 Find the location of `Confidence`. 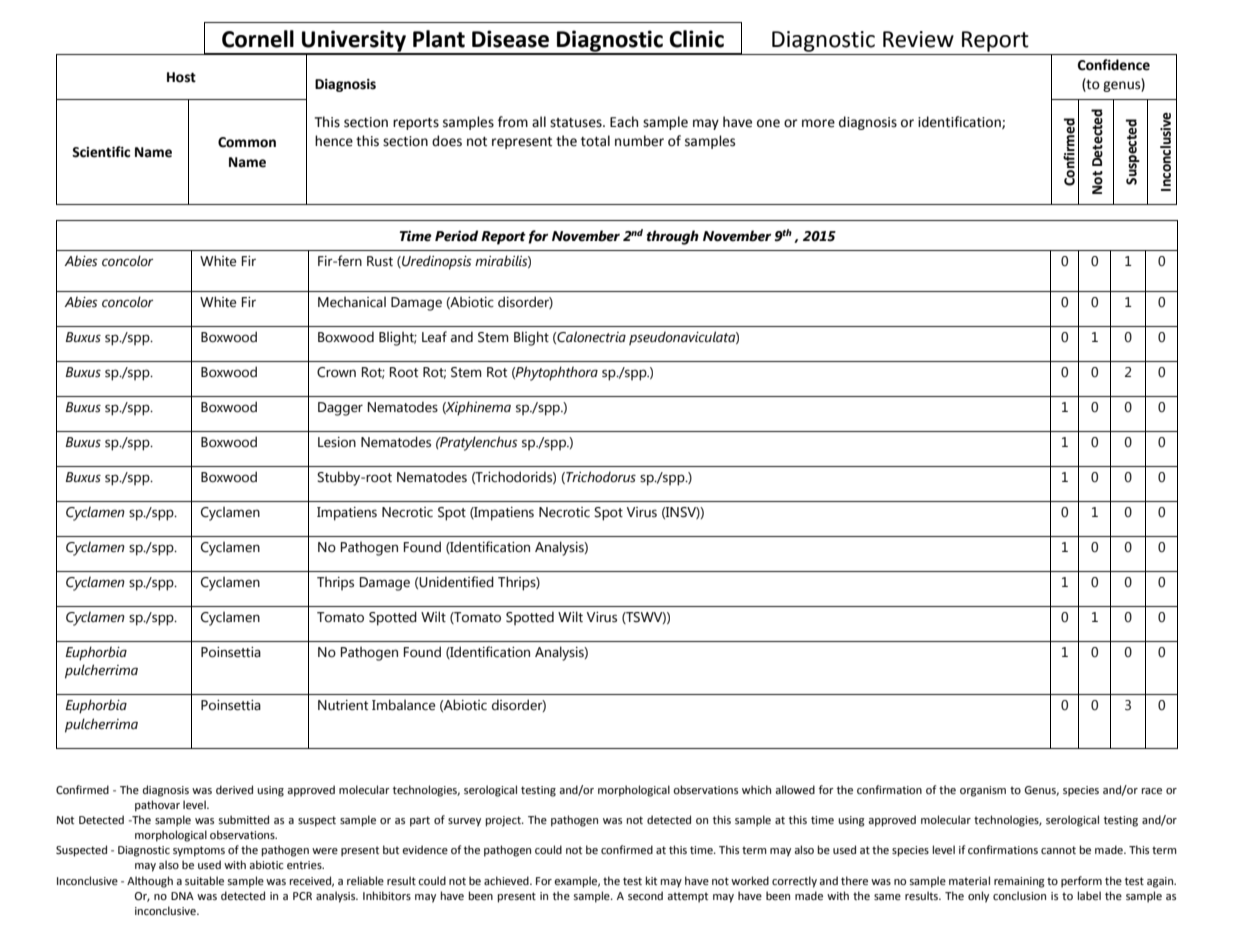

Confidence is located at coordinates (1114, 65).
